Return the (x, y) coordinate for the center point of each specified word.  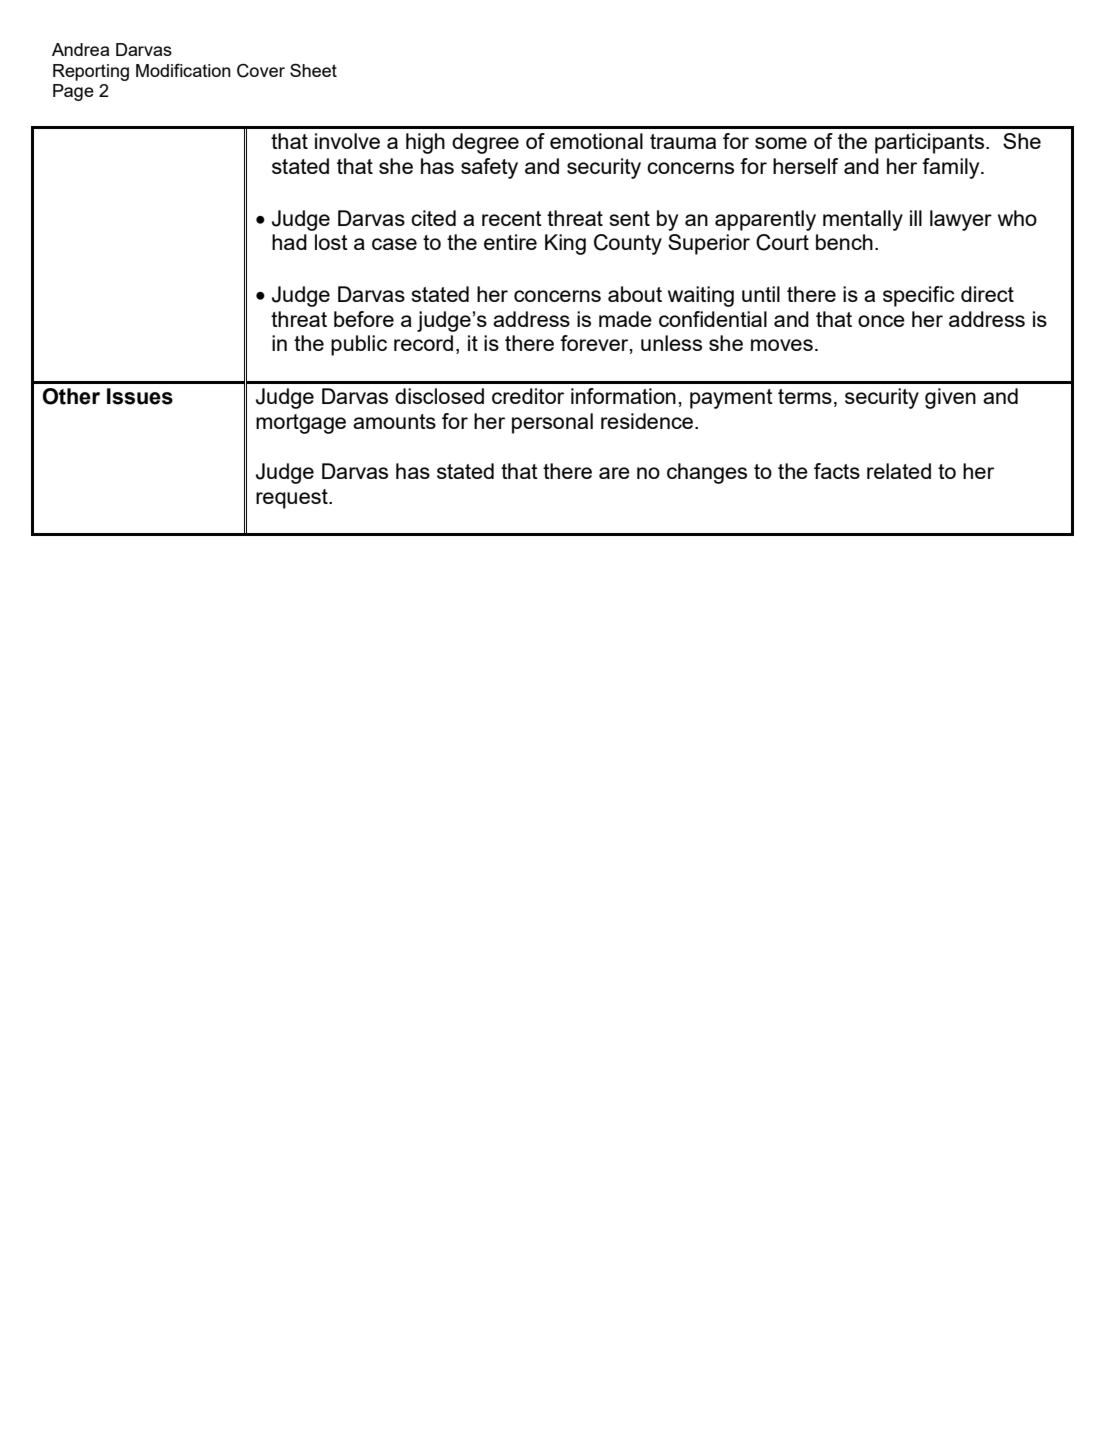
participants (931, 143)
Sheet (313, 70)
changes (707, 473)
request (293, 499)
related (899, 471)
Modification (183, 70)
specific (919, 296)
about (635, 294)
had (289, 242)
